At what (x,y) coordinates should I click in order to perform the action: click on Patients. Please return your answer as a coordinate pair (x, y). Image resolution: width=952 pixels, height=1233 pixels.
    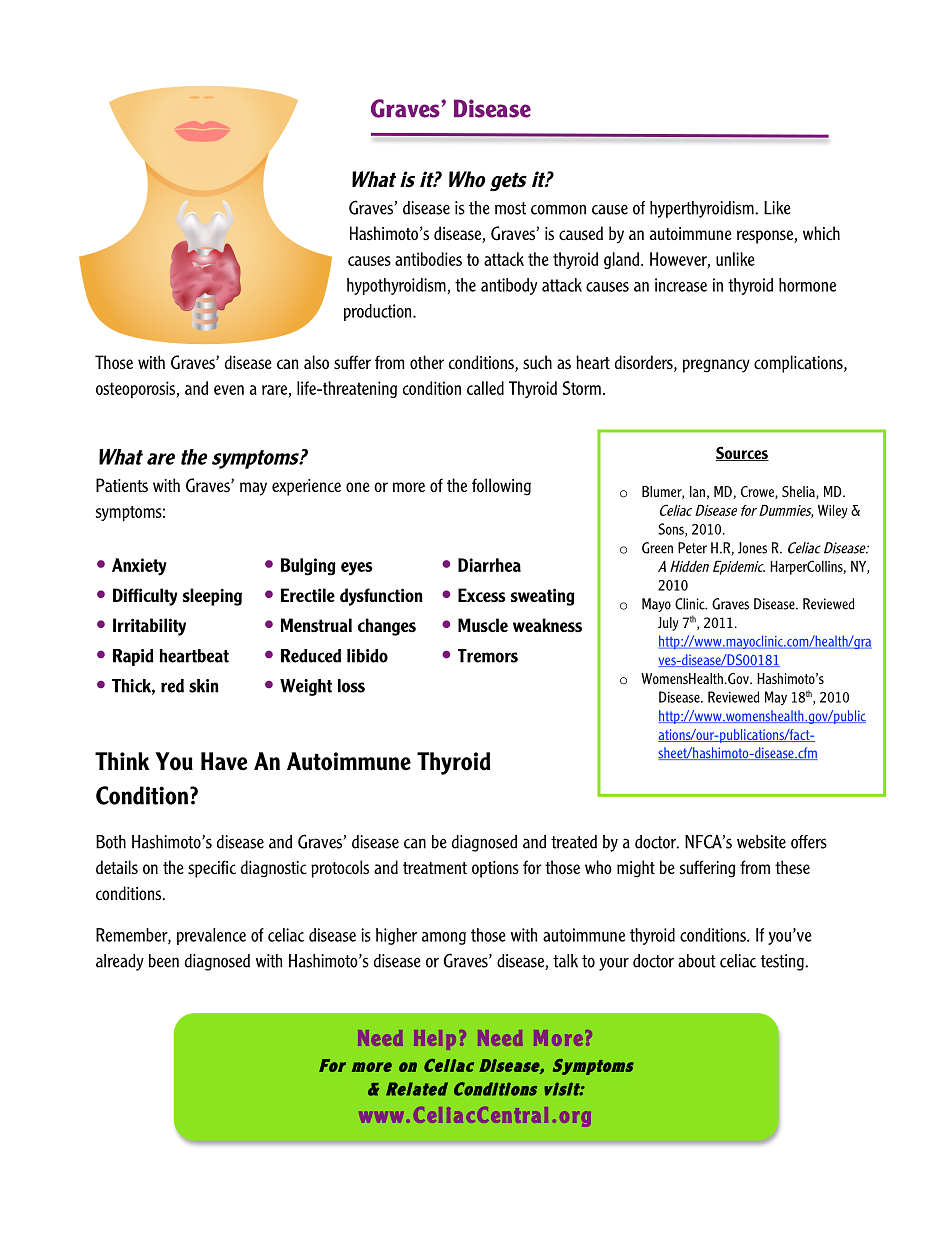
    Looking at the image, I should click on (122, 485).
